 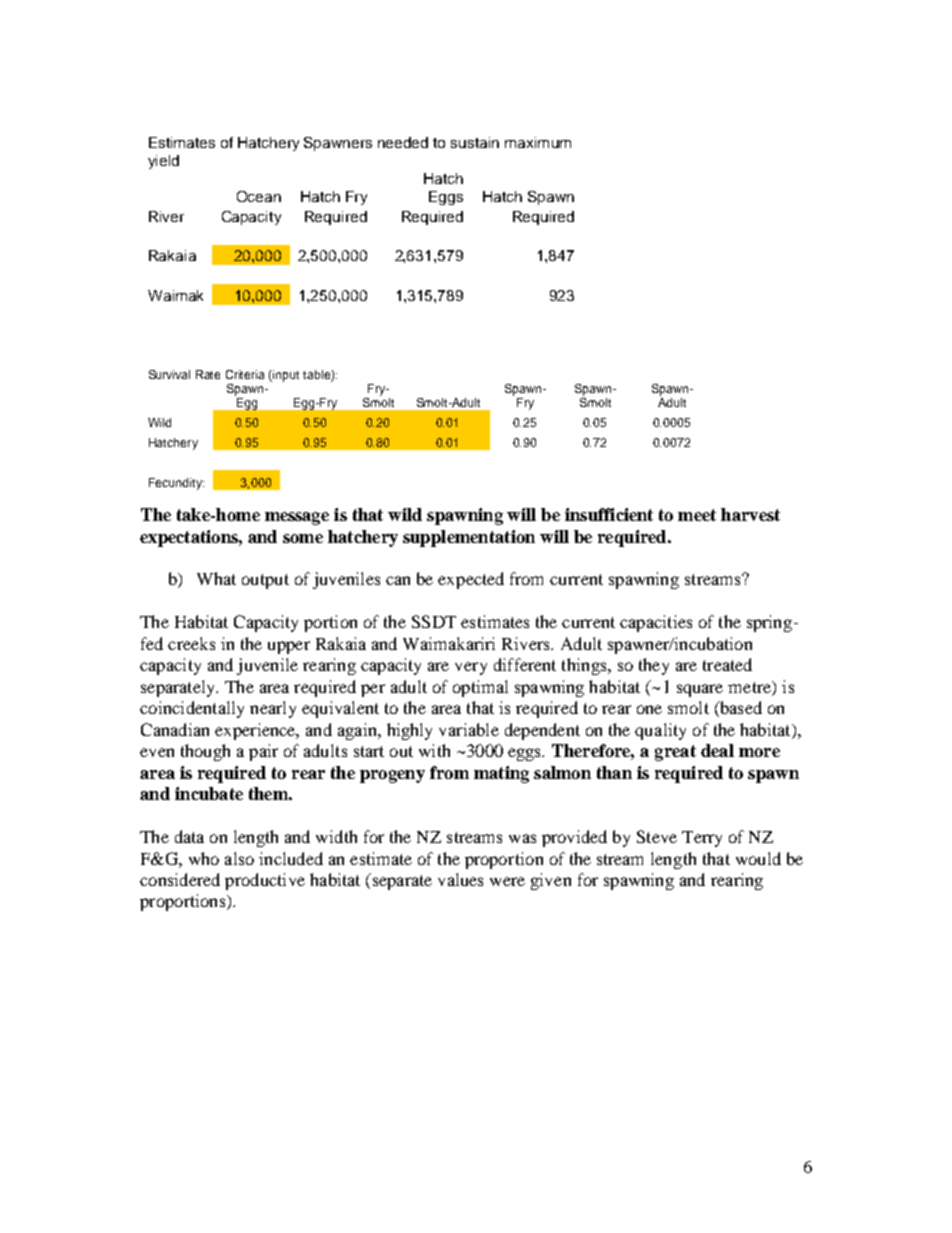 I want to click on sustain, so click(x=475, y=142).
